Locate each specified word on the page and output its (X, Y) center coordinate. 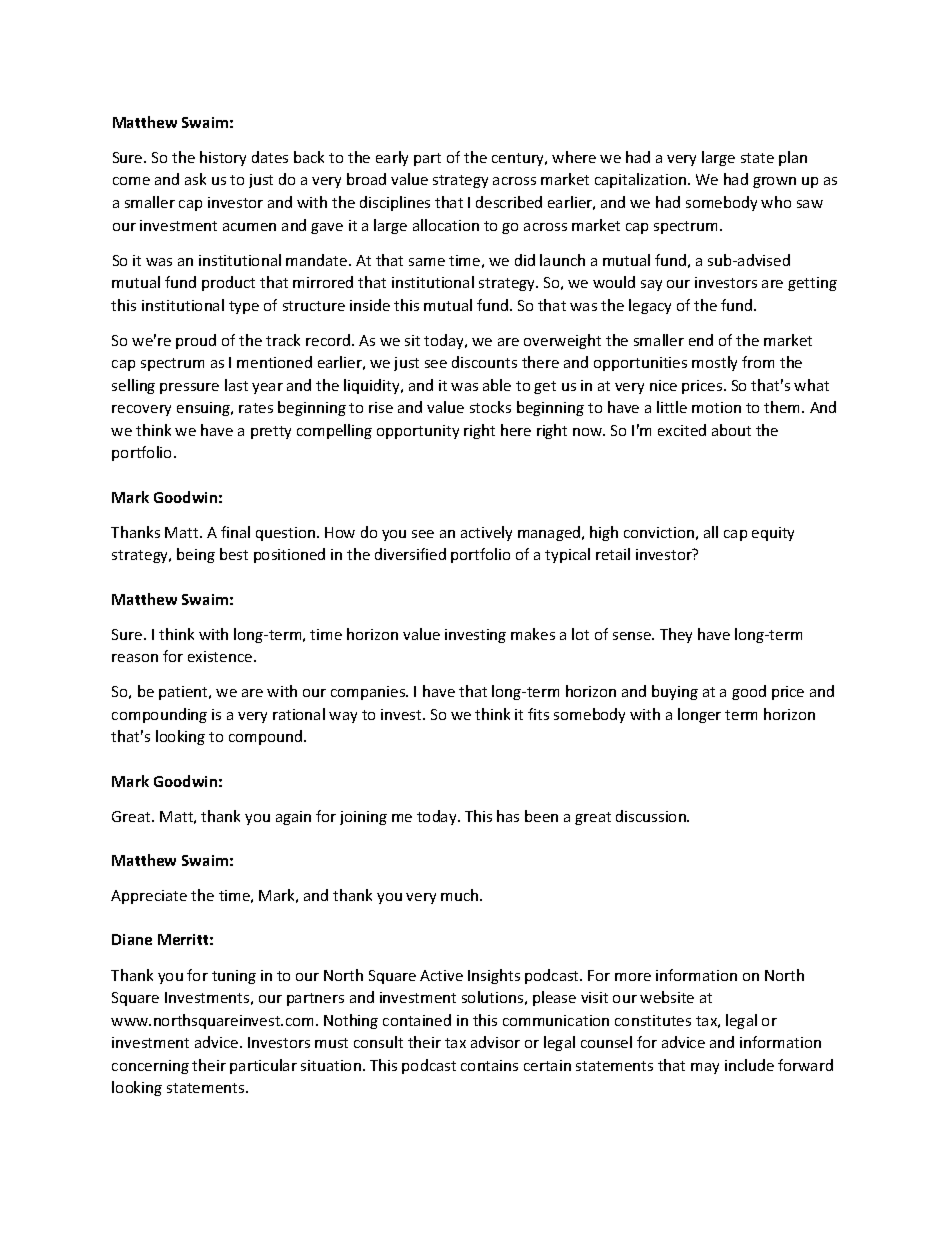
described (509, 202)
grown (774, 182)
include (749, 1065)
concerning (150, 1067)
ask (195, 179)
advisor (495, 1042)
